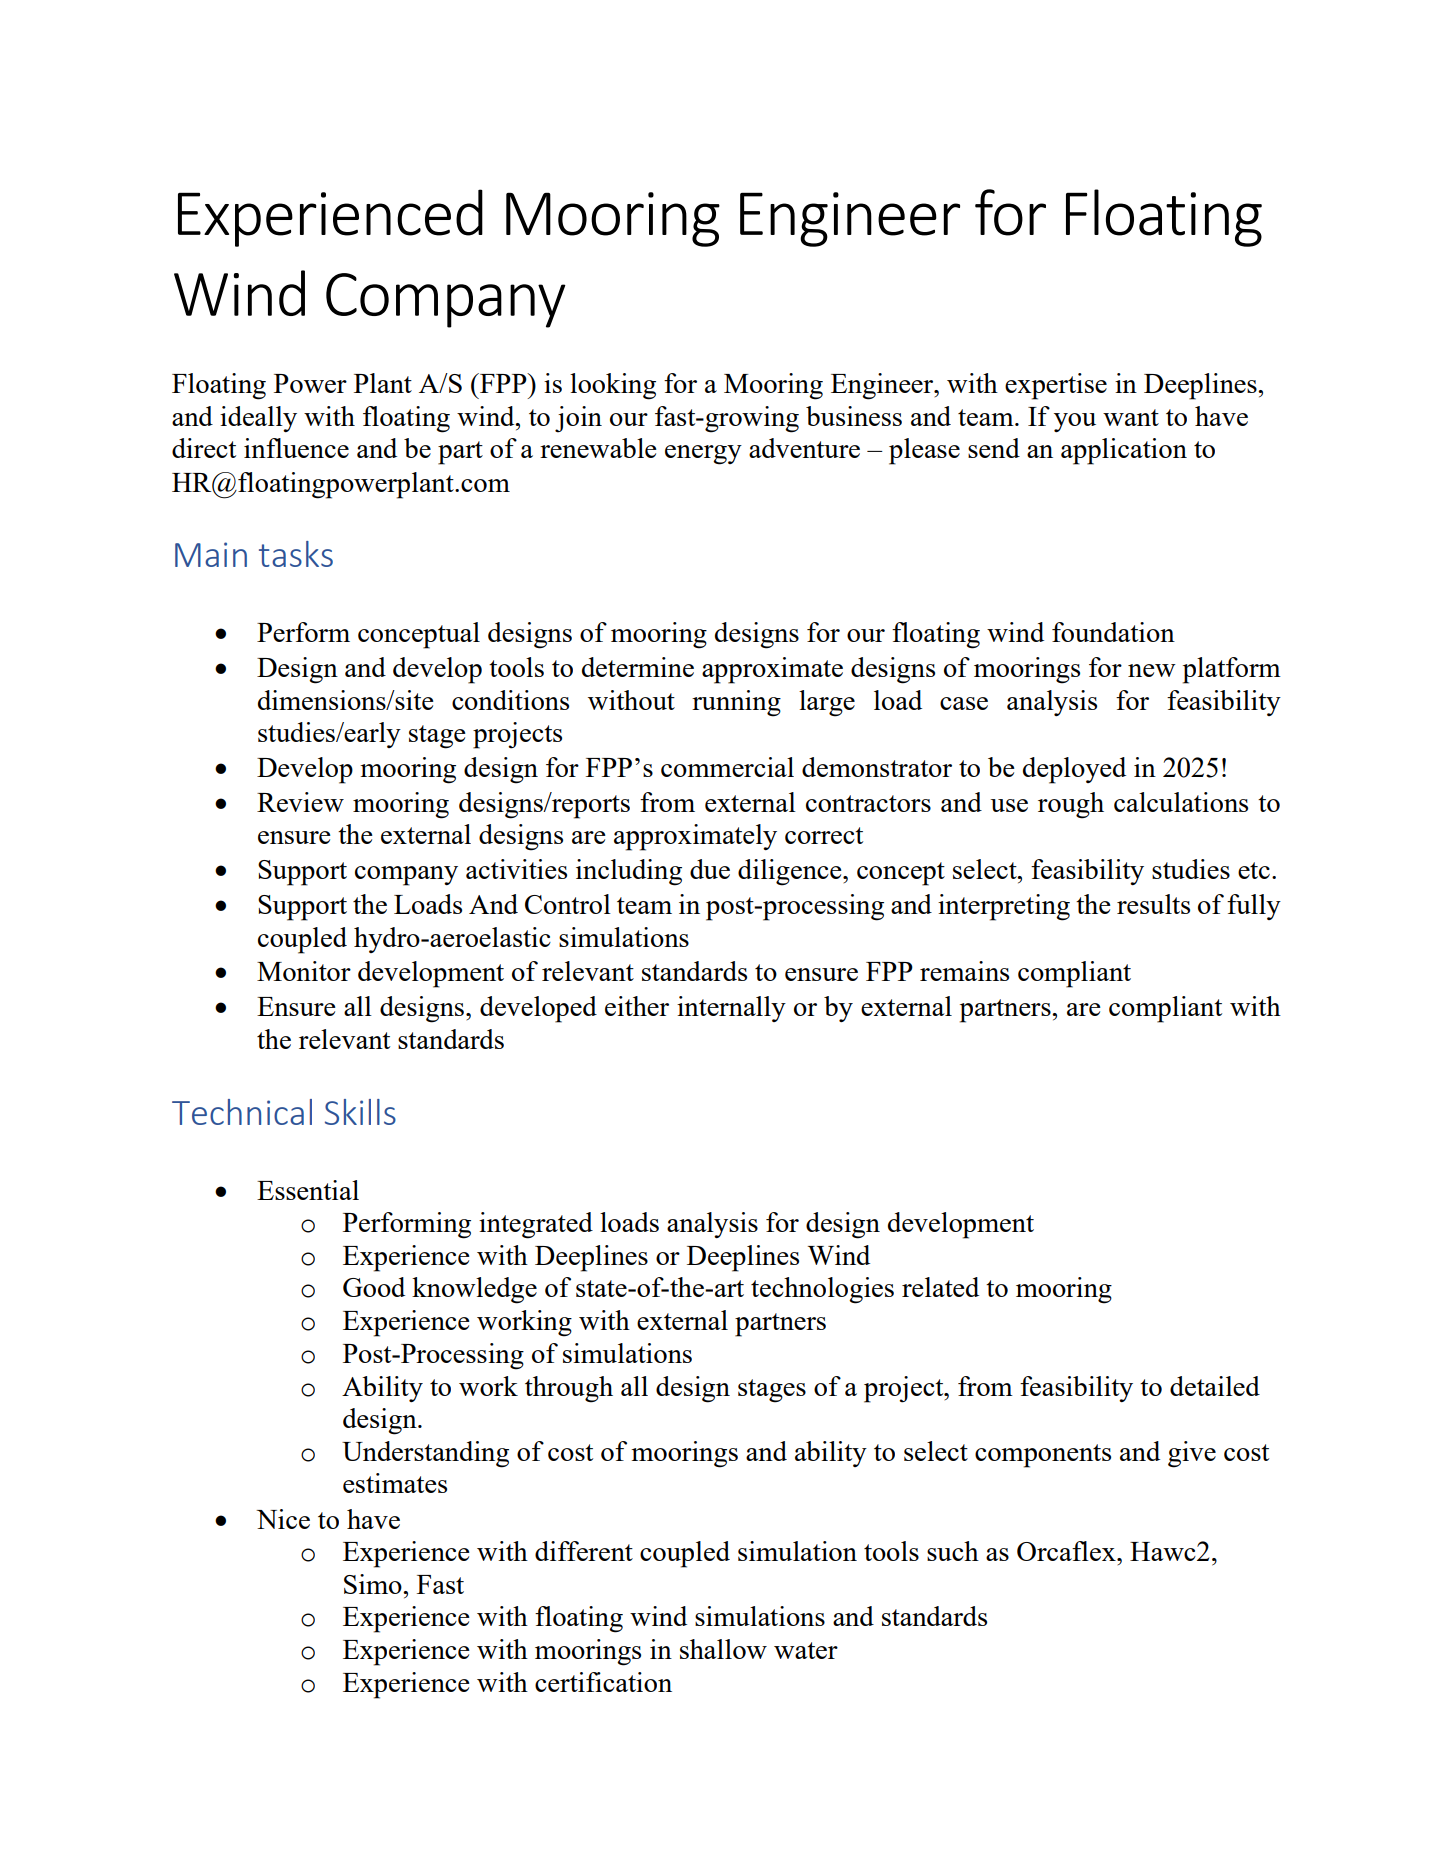 Image resolution: width=1450 pixels, height=1876 pixels. I want to click on Nice, so click(283, 1519).
